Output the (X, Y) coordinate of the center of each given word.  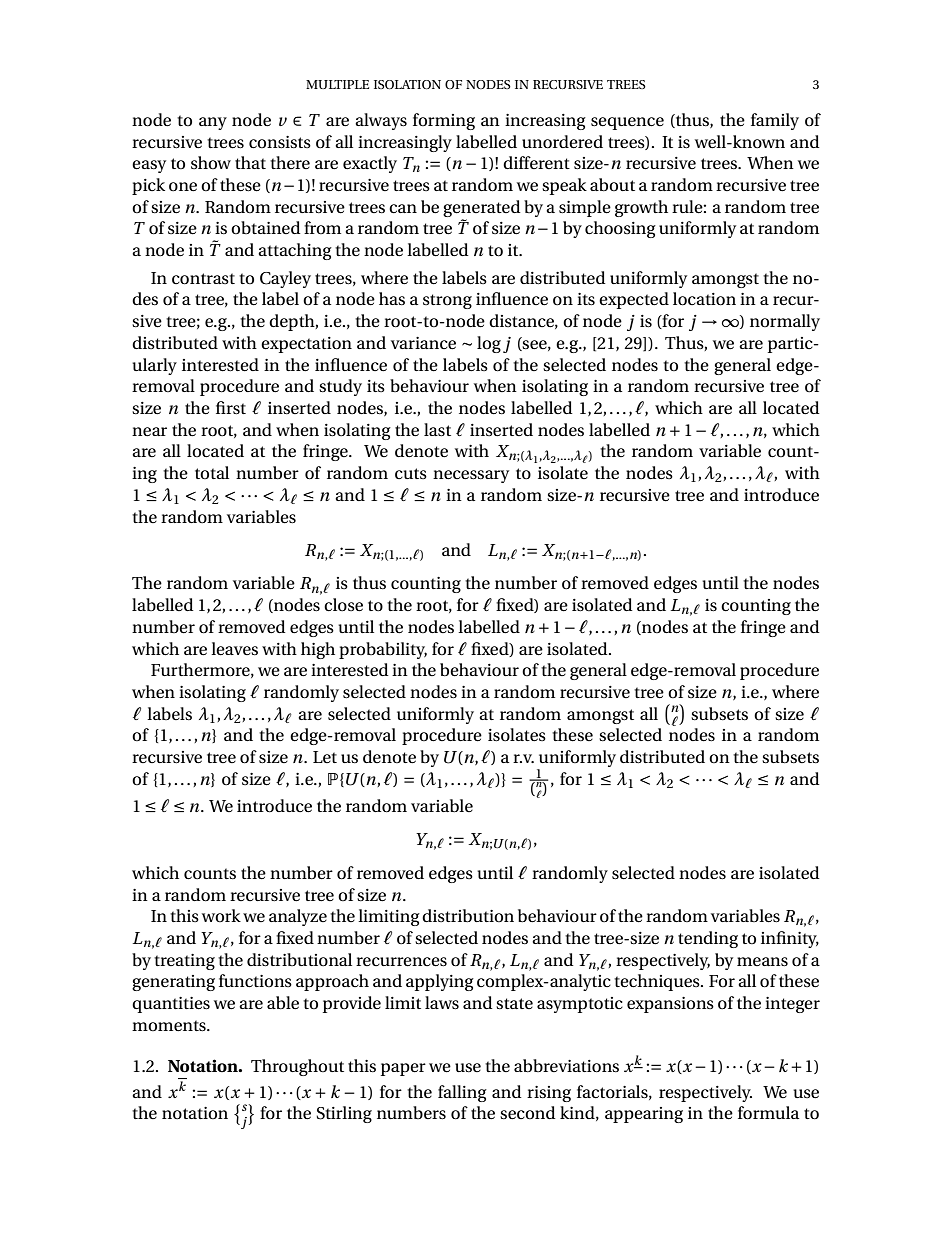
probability (383, 650)
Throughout (297, 1067)
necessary (471, 476)
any (213, 123)
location (704, 299)
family (775, 121)
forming (444, 121)
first (231, 408)
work (221, 915)
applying (440, 982)
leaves (234, 649)
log (489, 344)
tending (708, 939)
